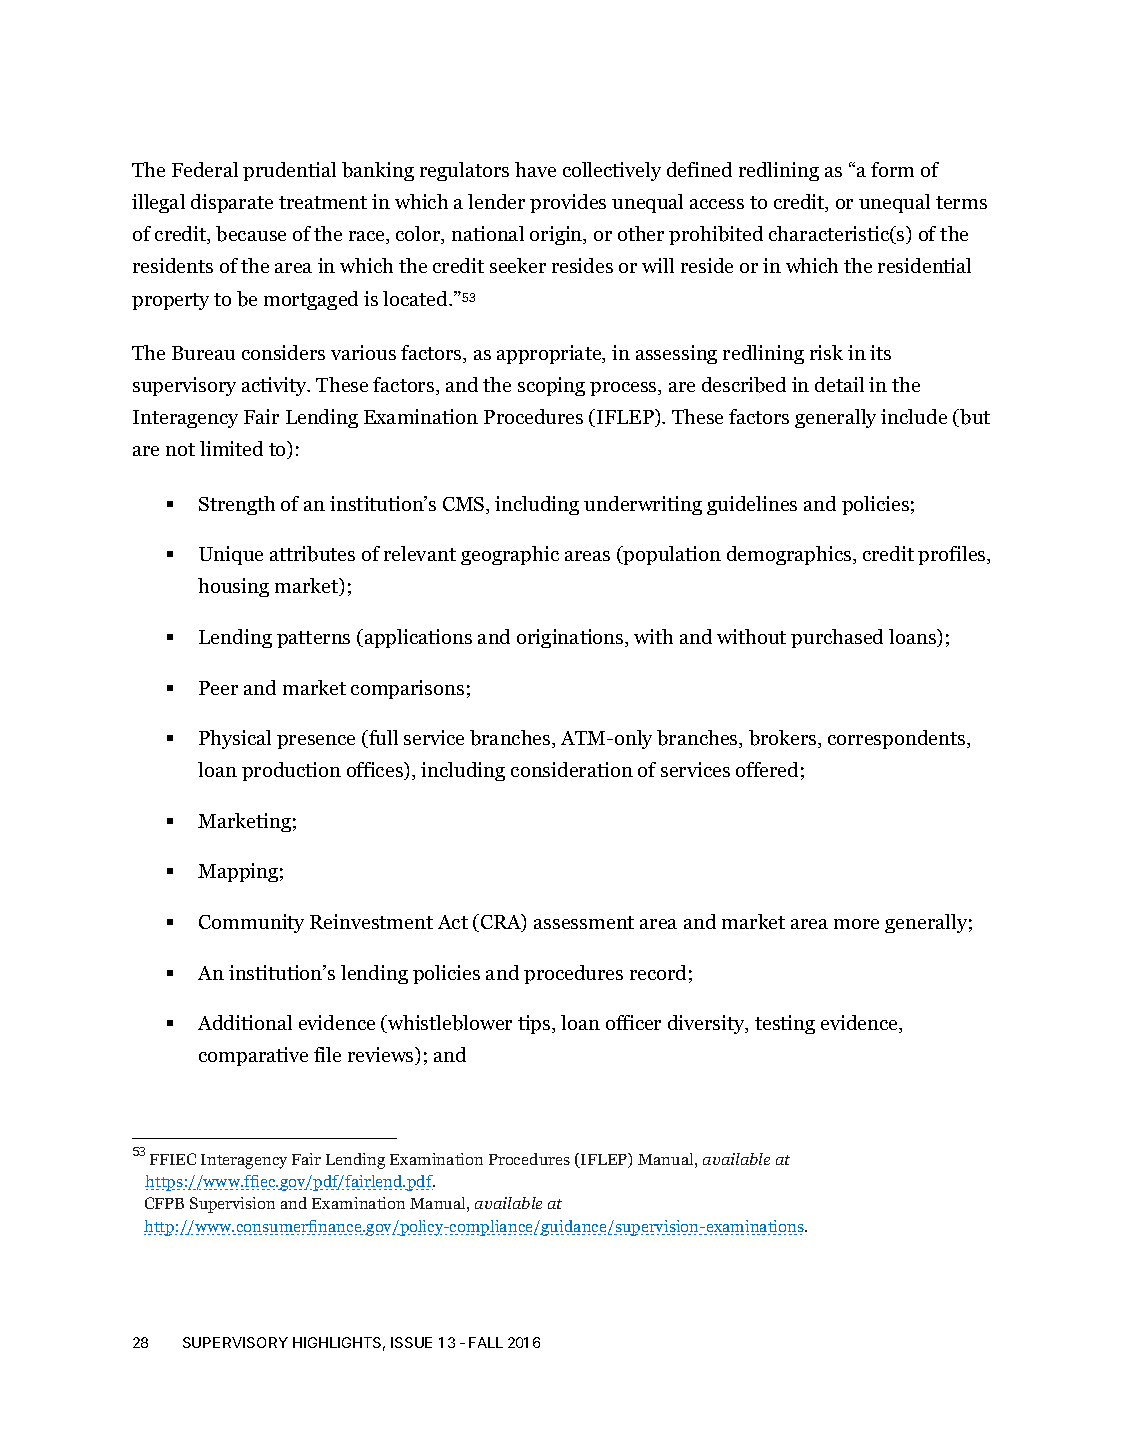 The width and height of the image is (1125, 1456). What do you see at coordinates (510, 555) in the image?
I see `geographic` at bounding box center [510, 555].
